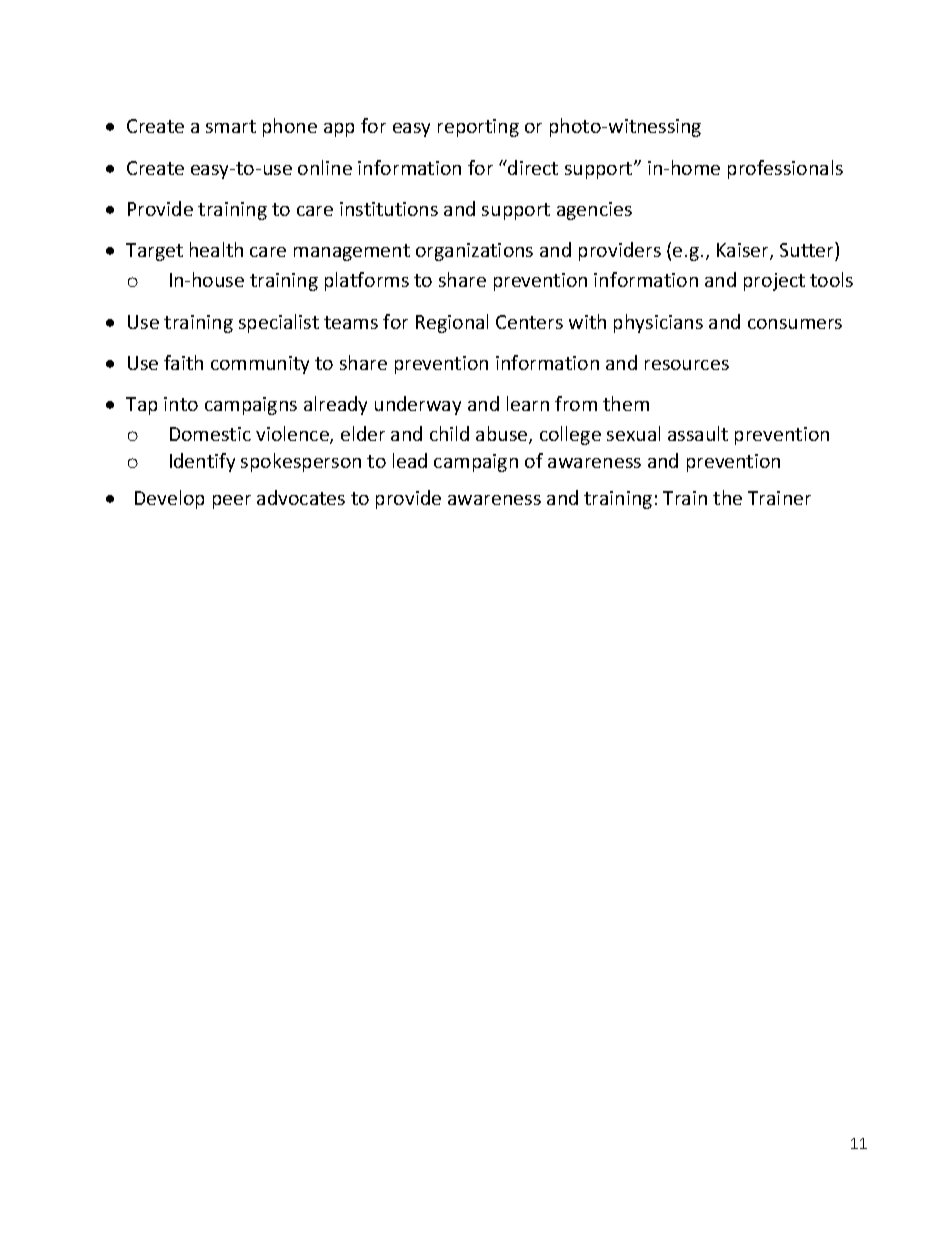  What do you see at coordinates (698, 433) in the screenshot?
I see `assault` at bounding box center [698, 433].
